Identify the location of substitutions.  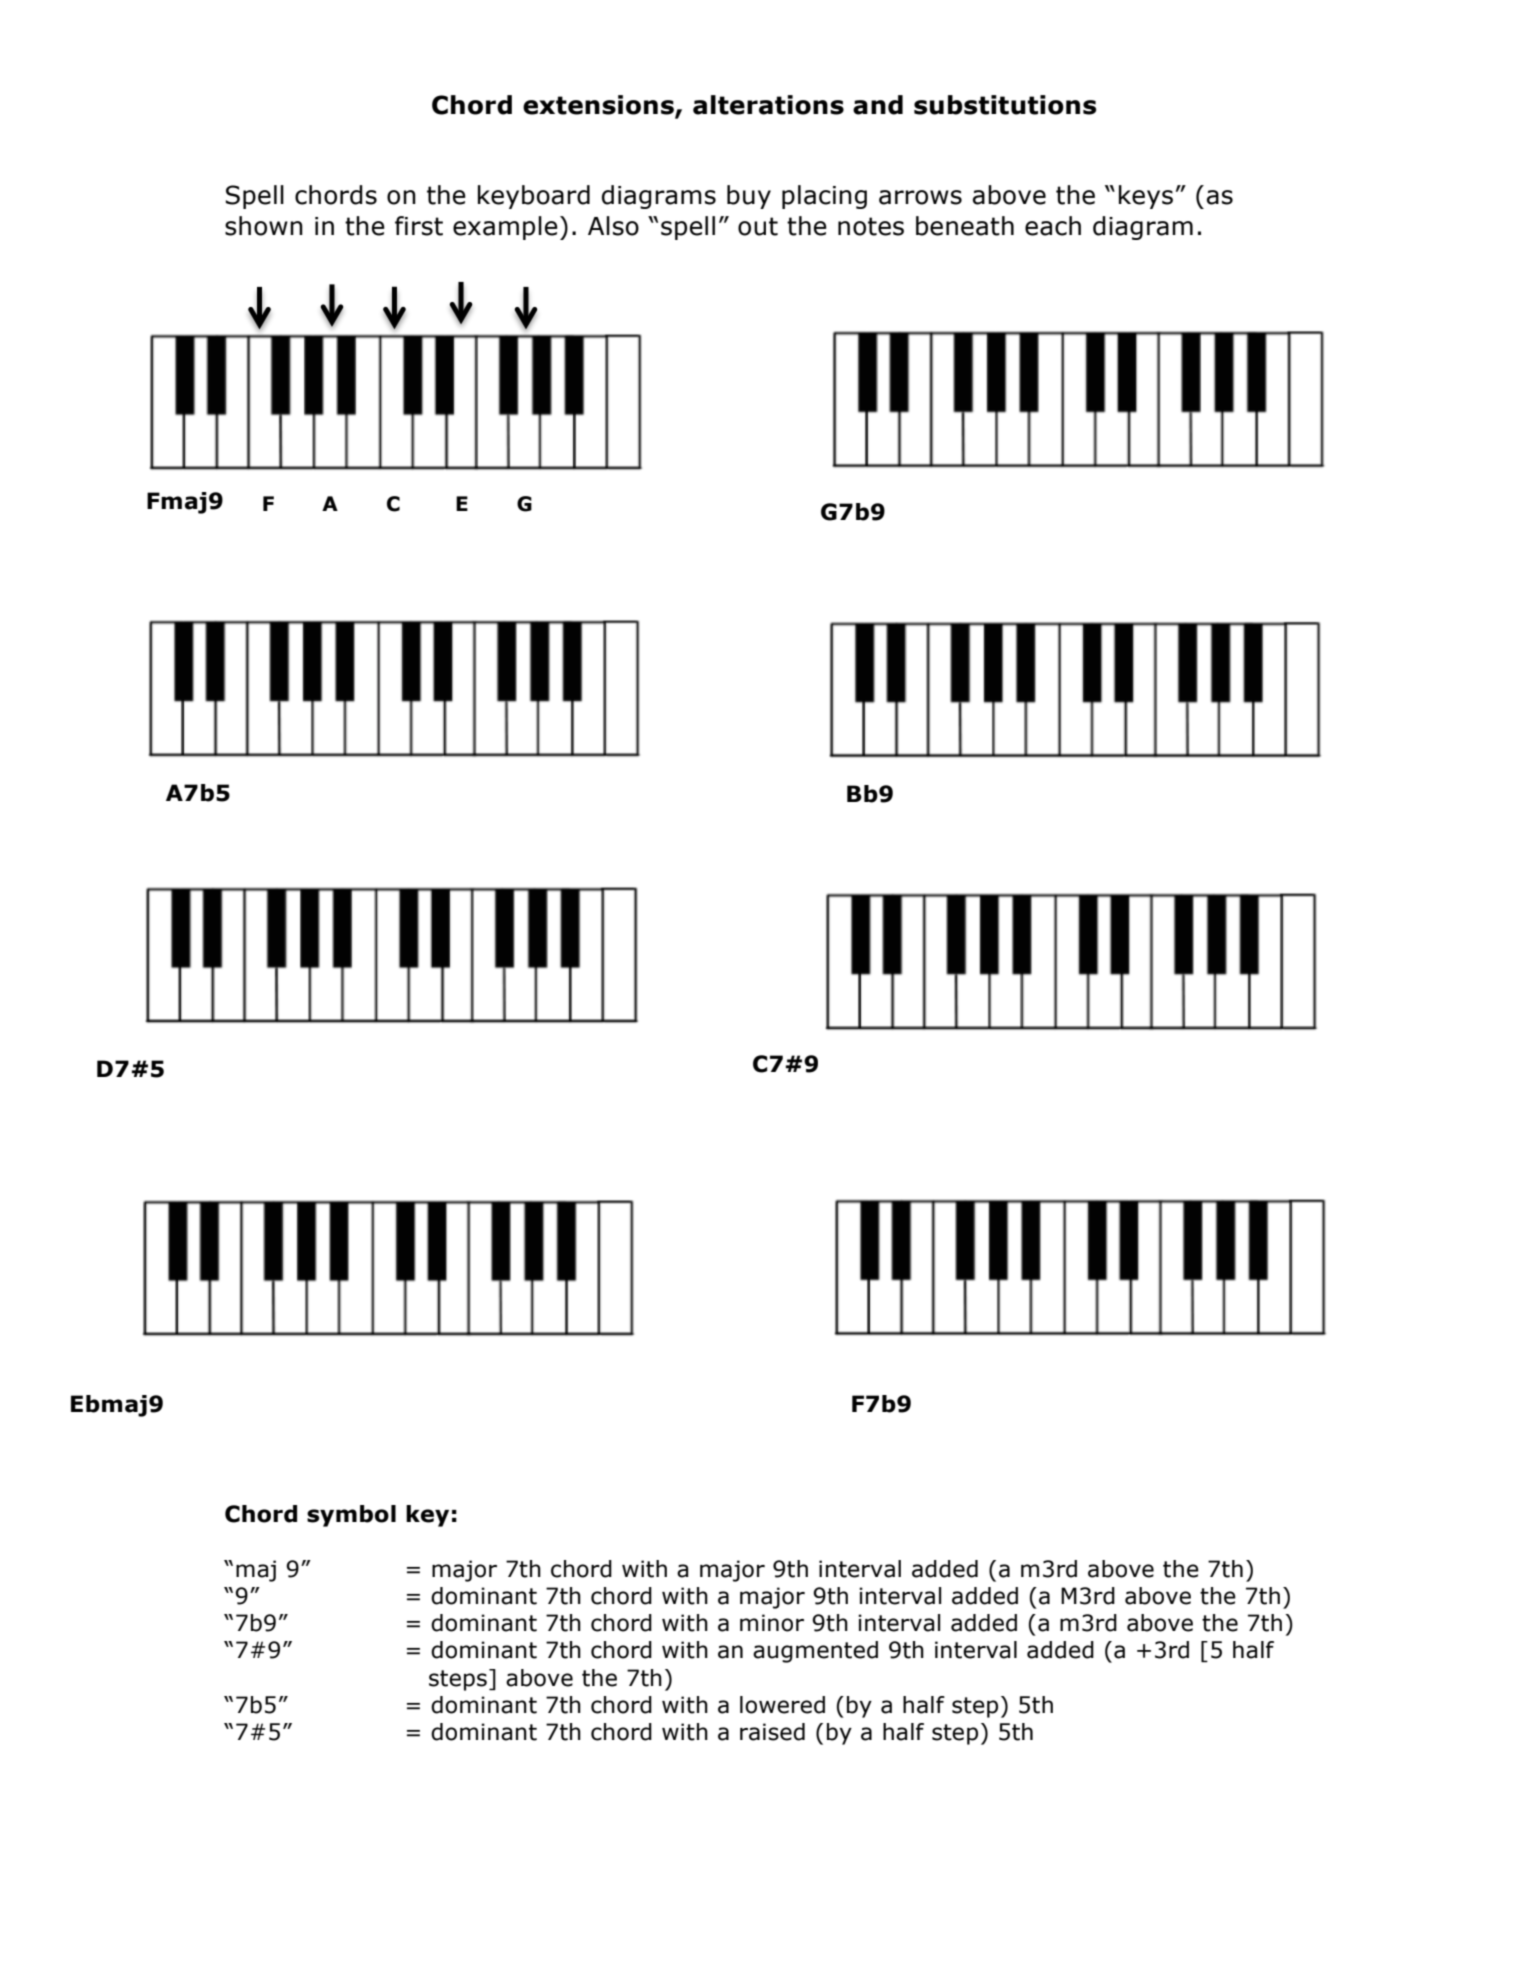
(1005, 105).
